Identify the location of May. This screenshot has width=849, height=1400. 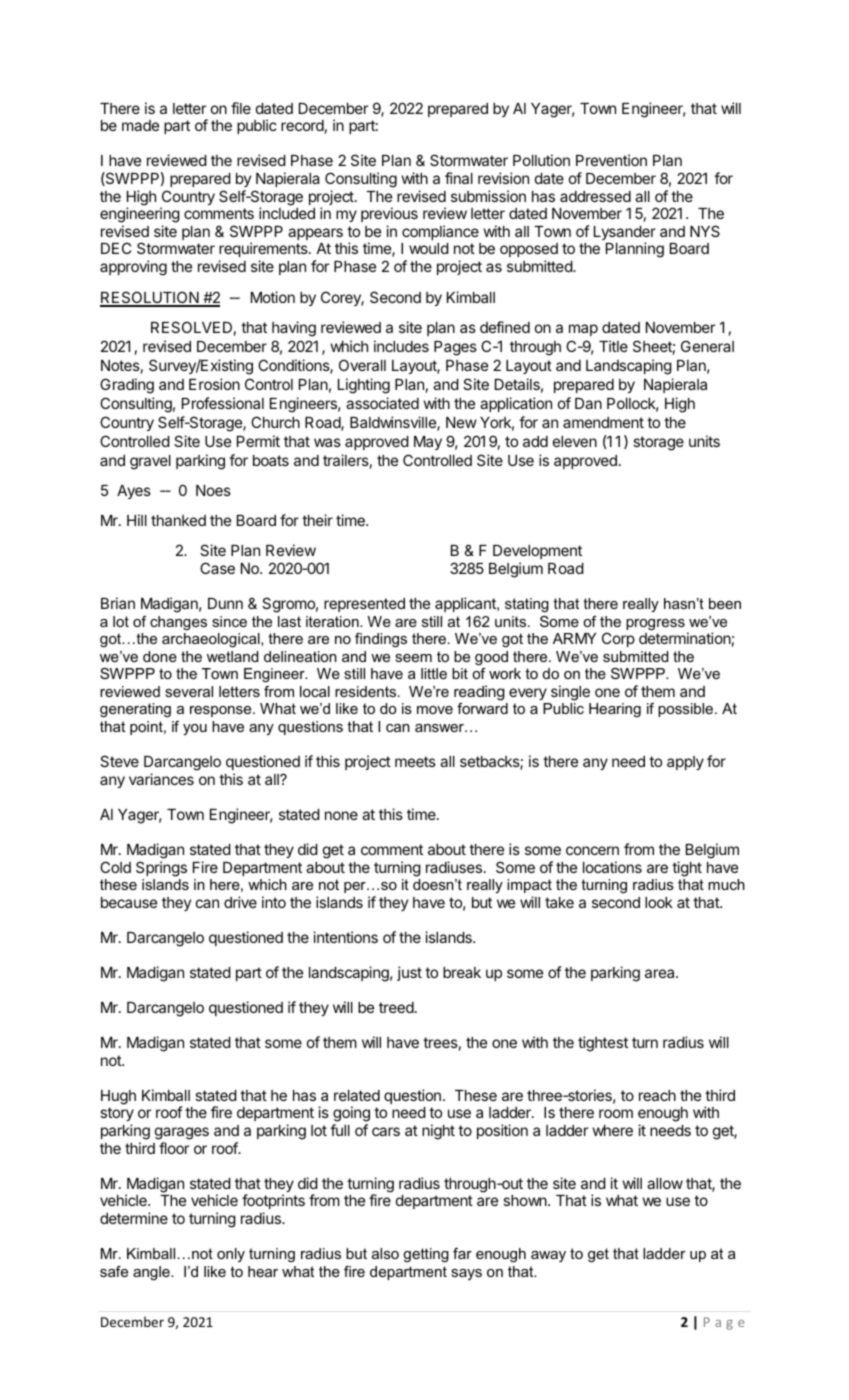
(428, 443).
